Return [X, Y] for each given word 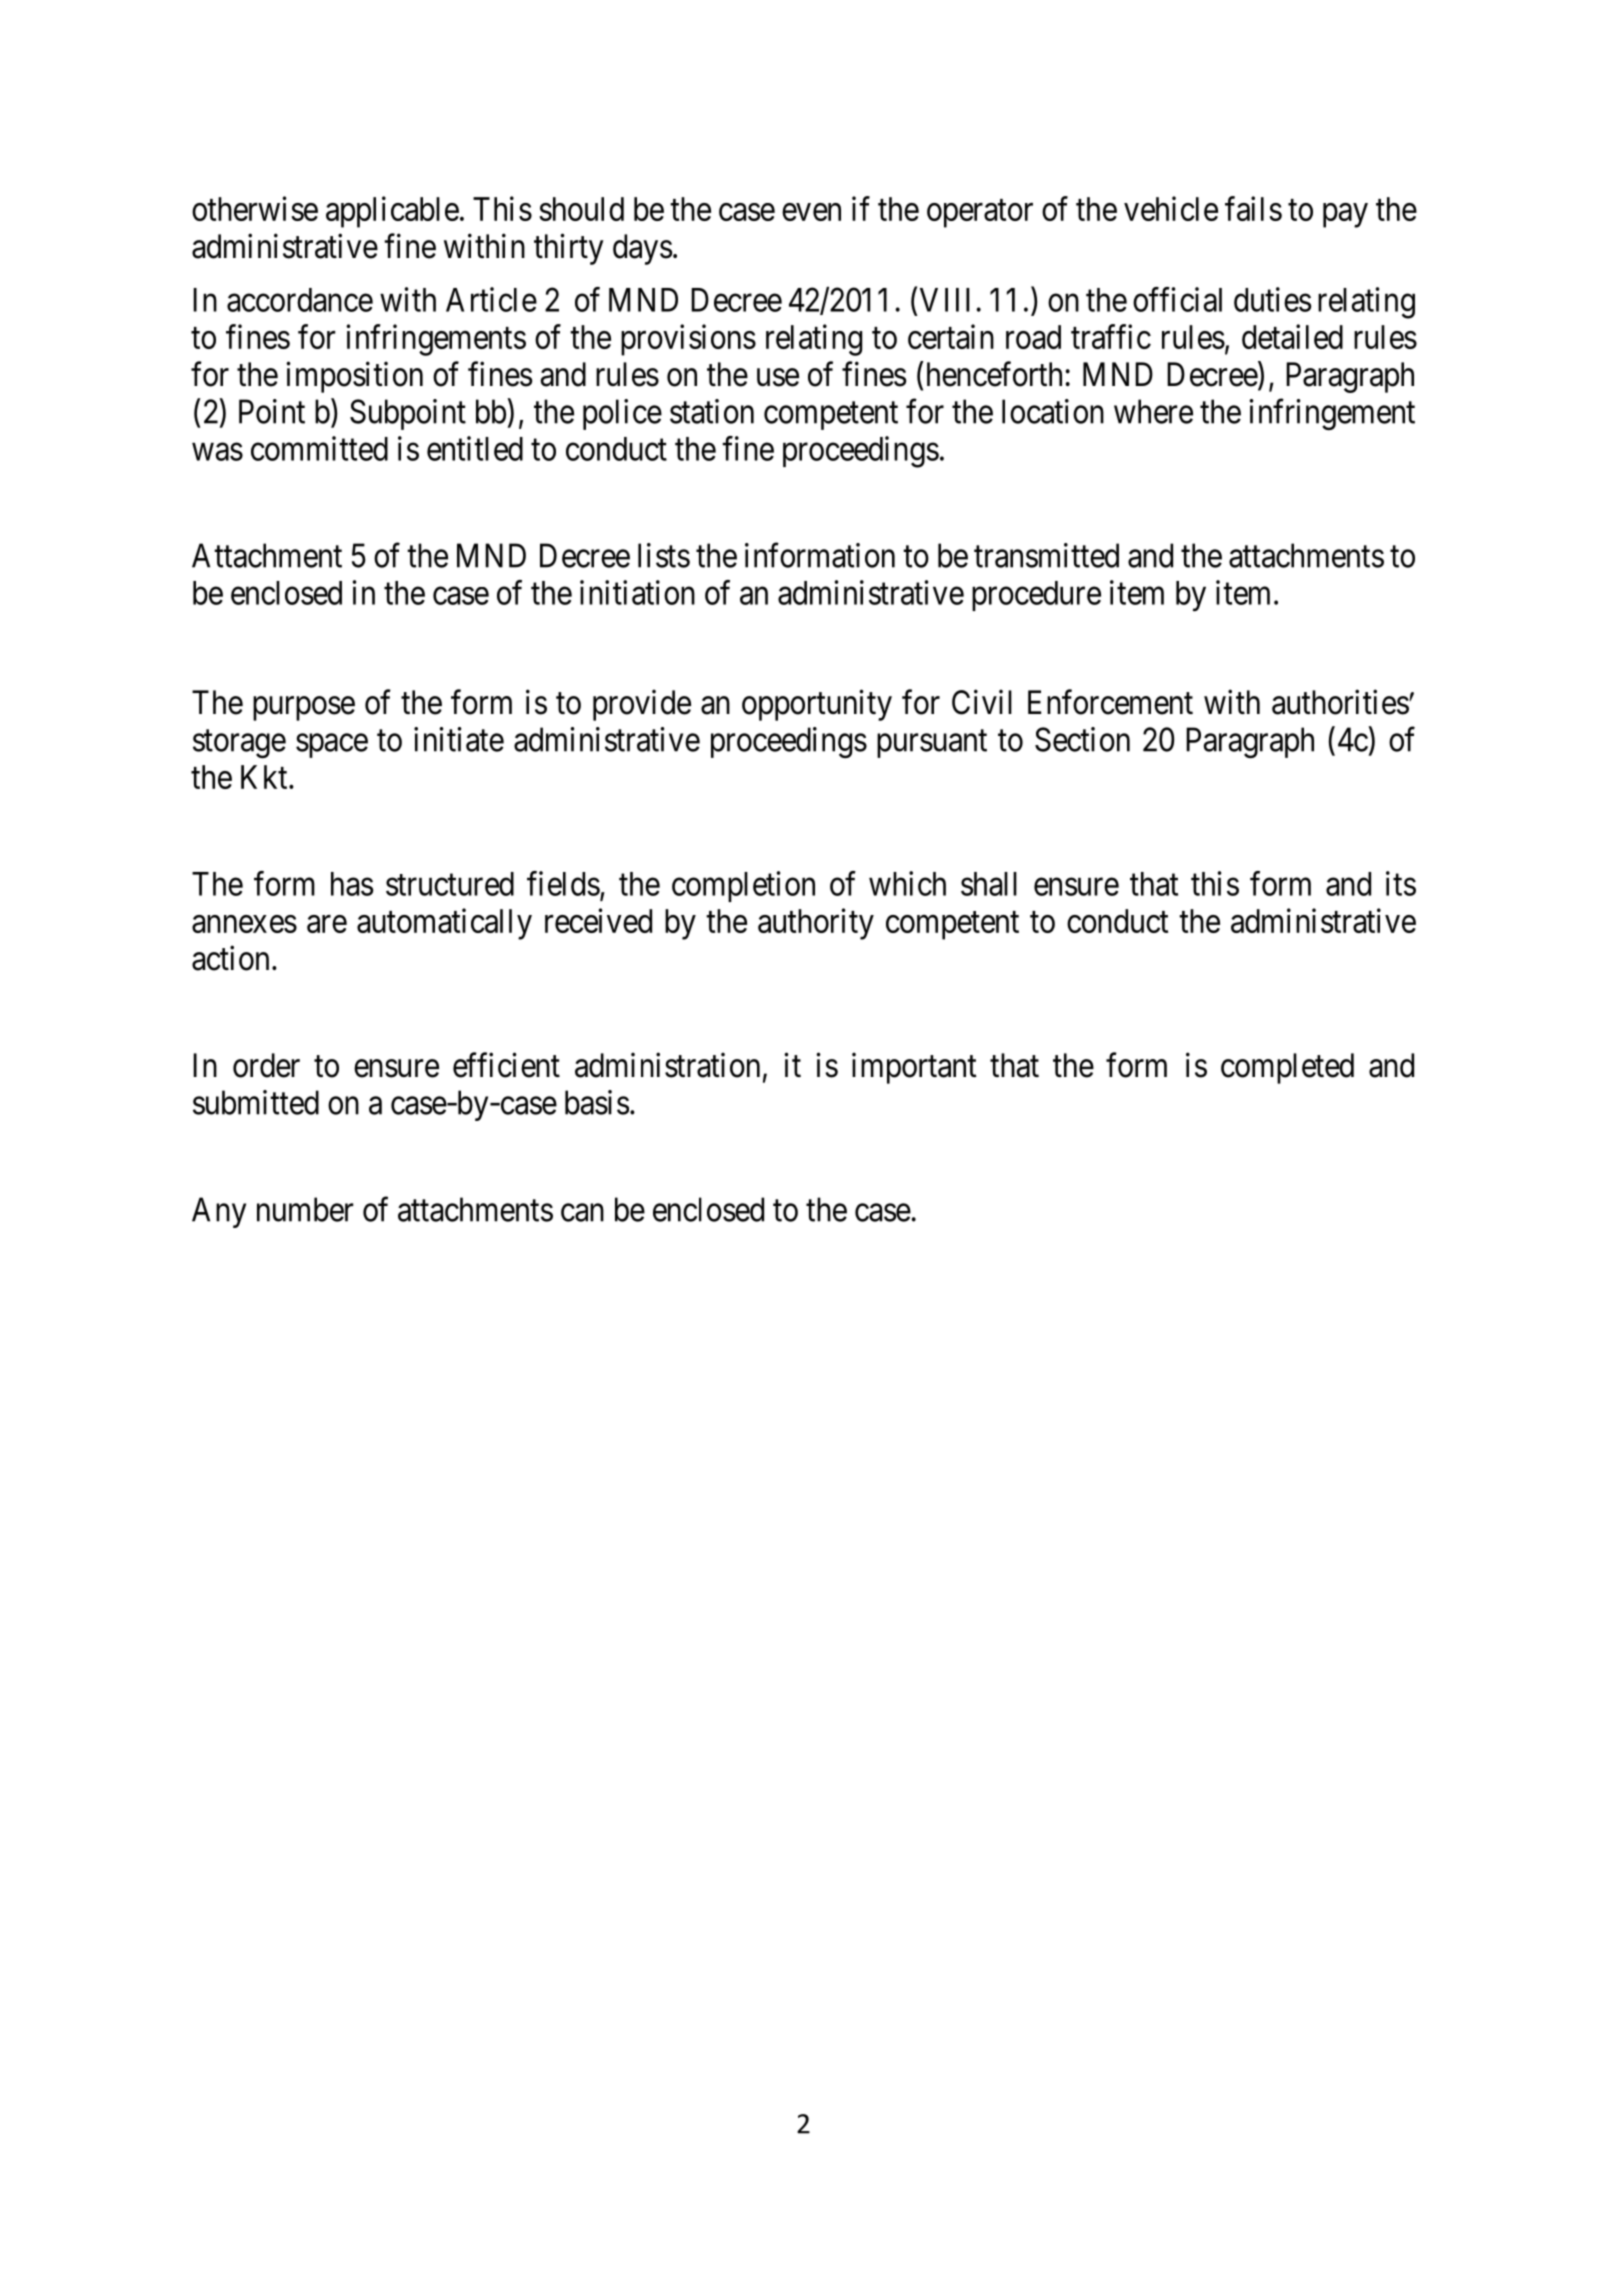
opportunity [817, 705]
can [582, 1213]
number [305, 1209]
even [811, 212]
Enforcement [1110, 702]
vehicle [1171, 208]
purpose [304, 709]
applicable [392, 212]
